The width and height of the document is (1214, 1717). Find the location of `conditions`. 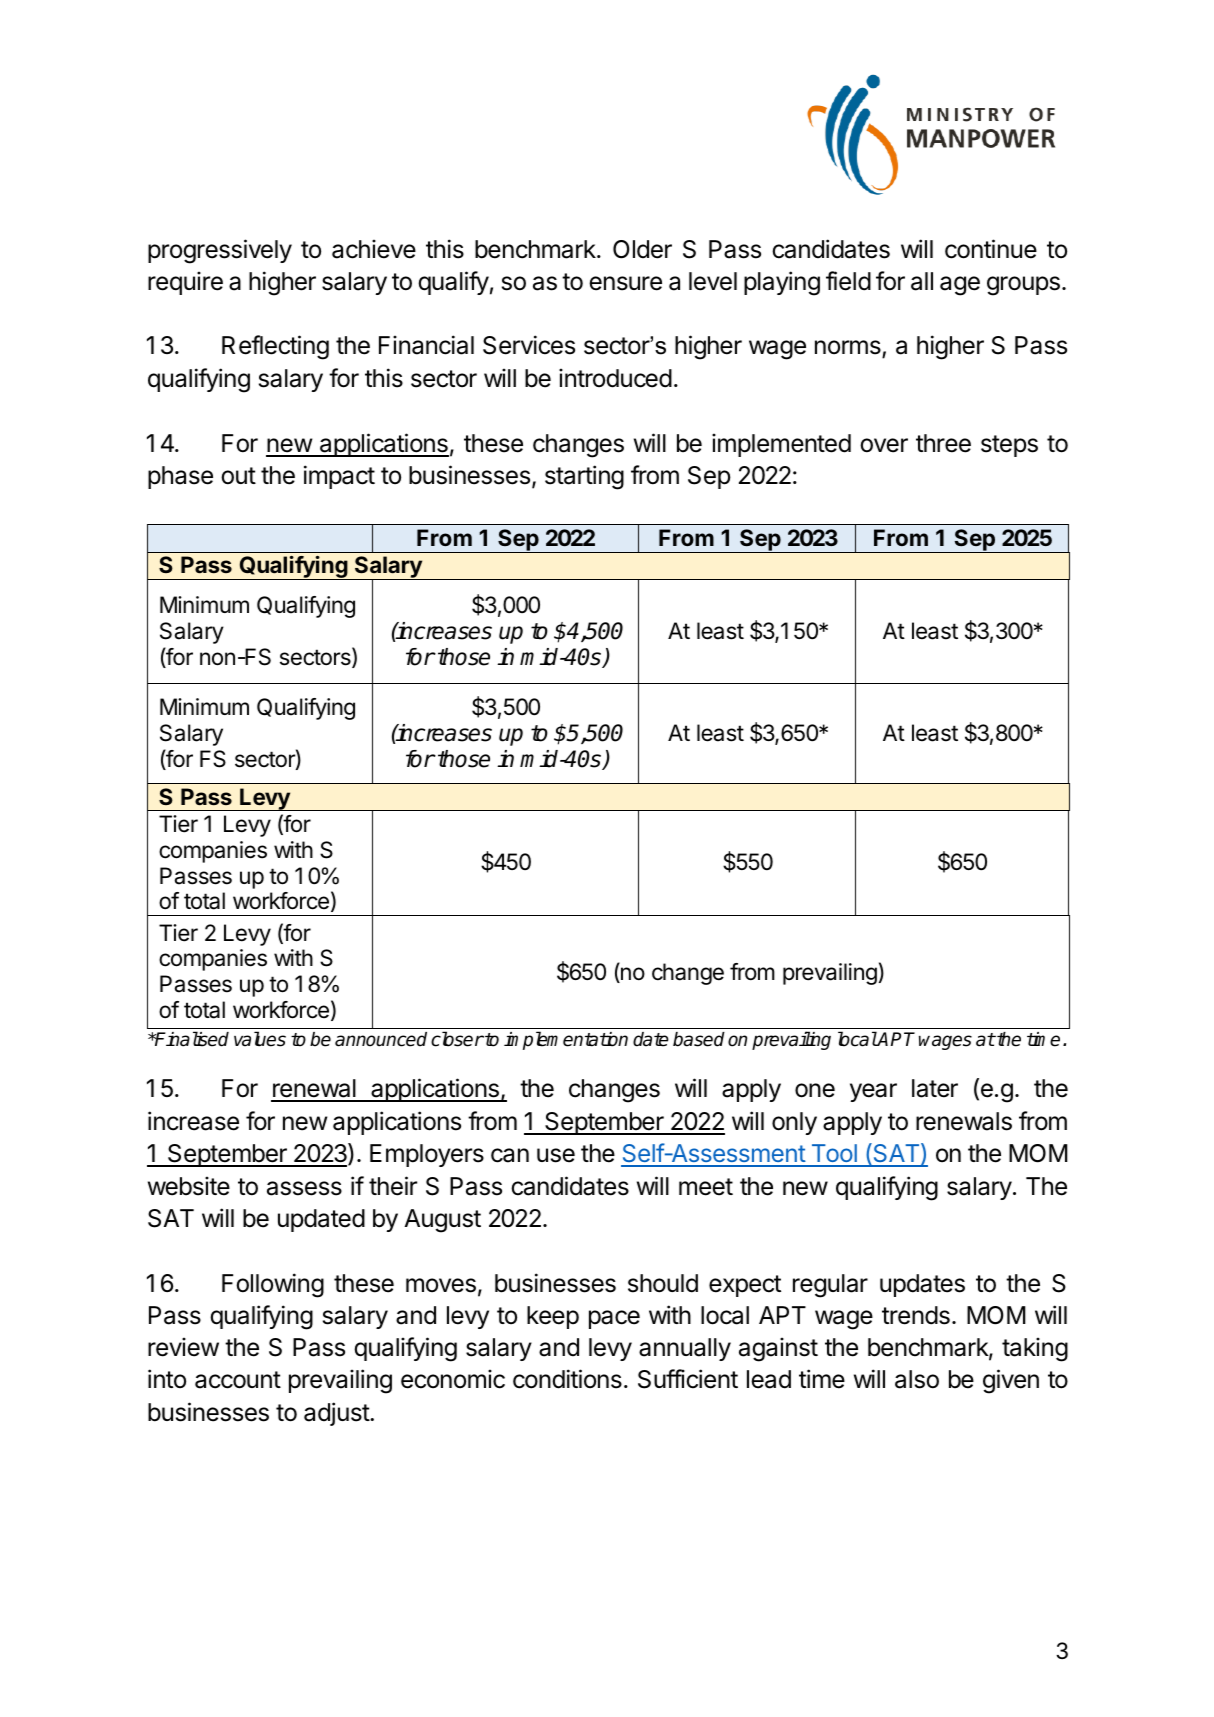

conditions is located at coordinates (567, 1379).
